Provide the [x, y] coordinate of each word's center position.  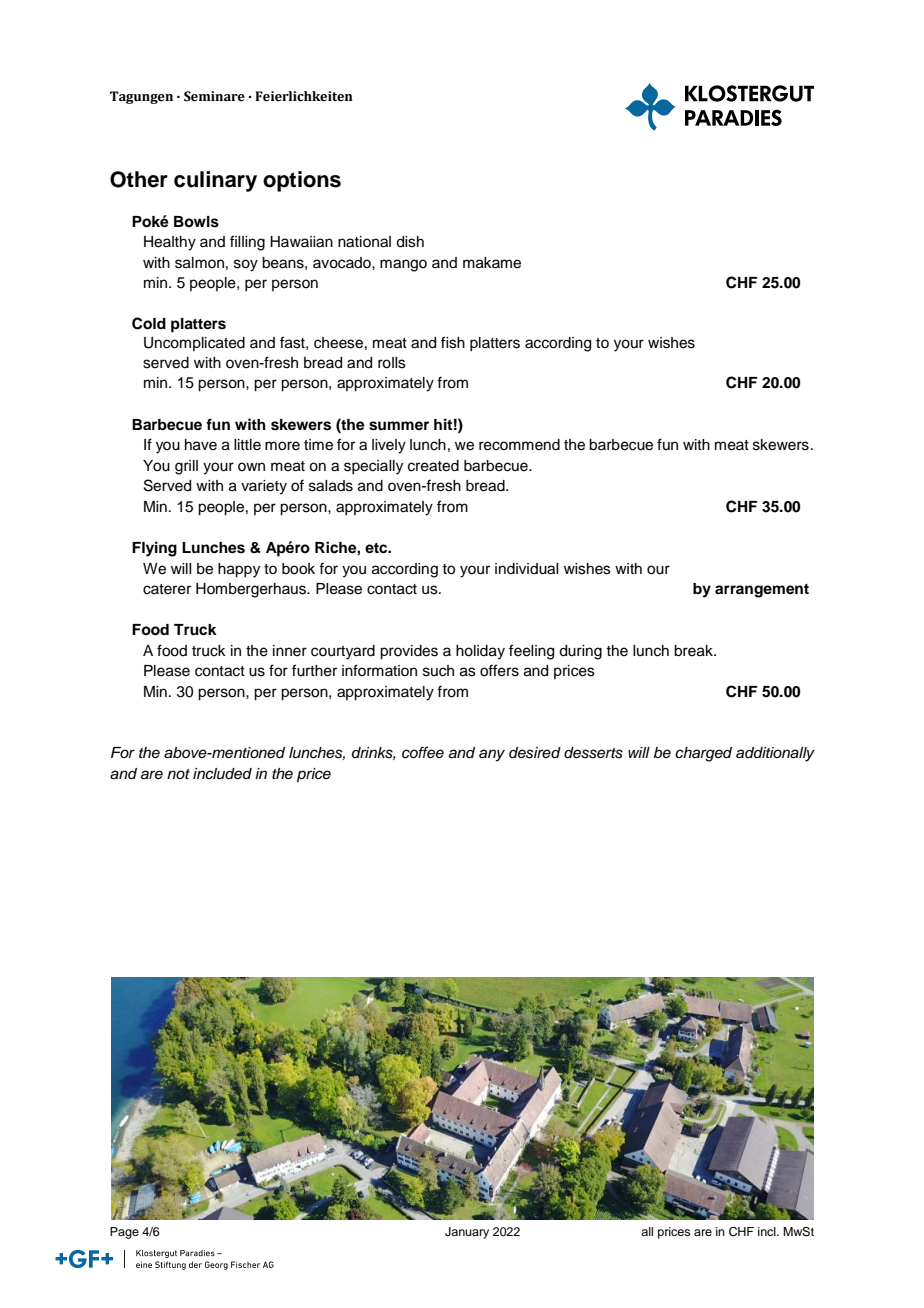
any [492, 755]
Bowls [196, 222]
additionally [775, 754]
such [438, 671]
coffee [423, 752]
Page [124, 1233]
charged [703, 754]
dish [410, 242]
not [178, 774]
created [433, 466]
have [201, 445]
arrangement [762, 591]
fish [453, 342]
